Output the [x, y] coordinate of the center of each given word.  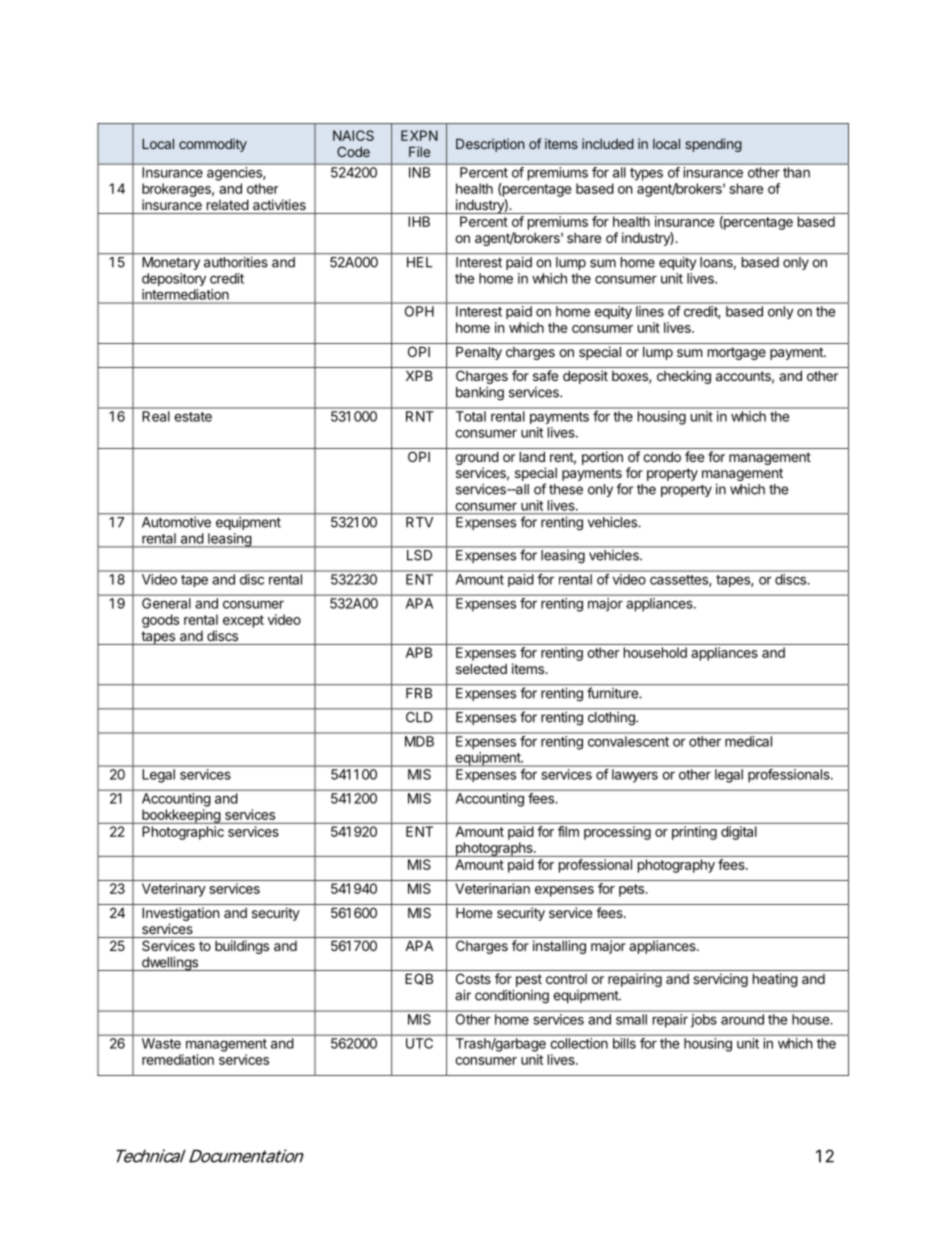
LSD [419, 555]
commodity [213, 145]
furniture [613, 693]
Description [490, 145]
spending [713, 145]
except [243, 621]
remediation [178, 1059]
